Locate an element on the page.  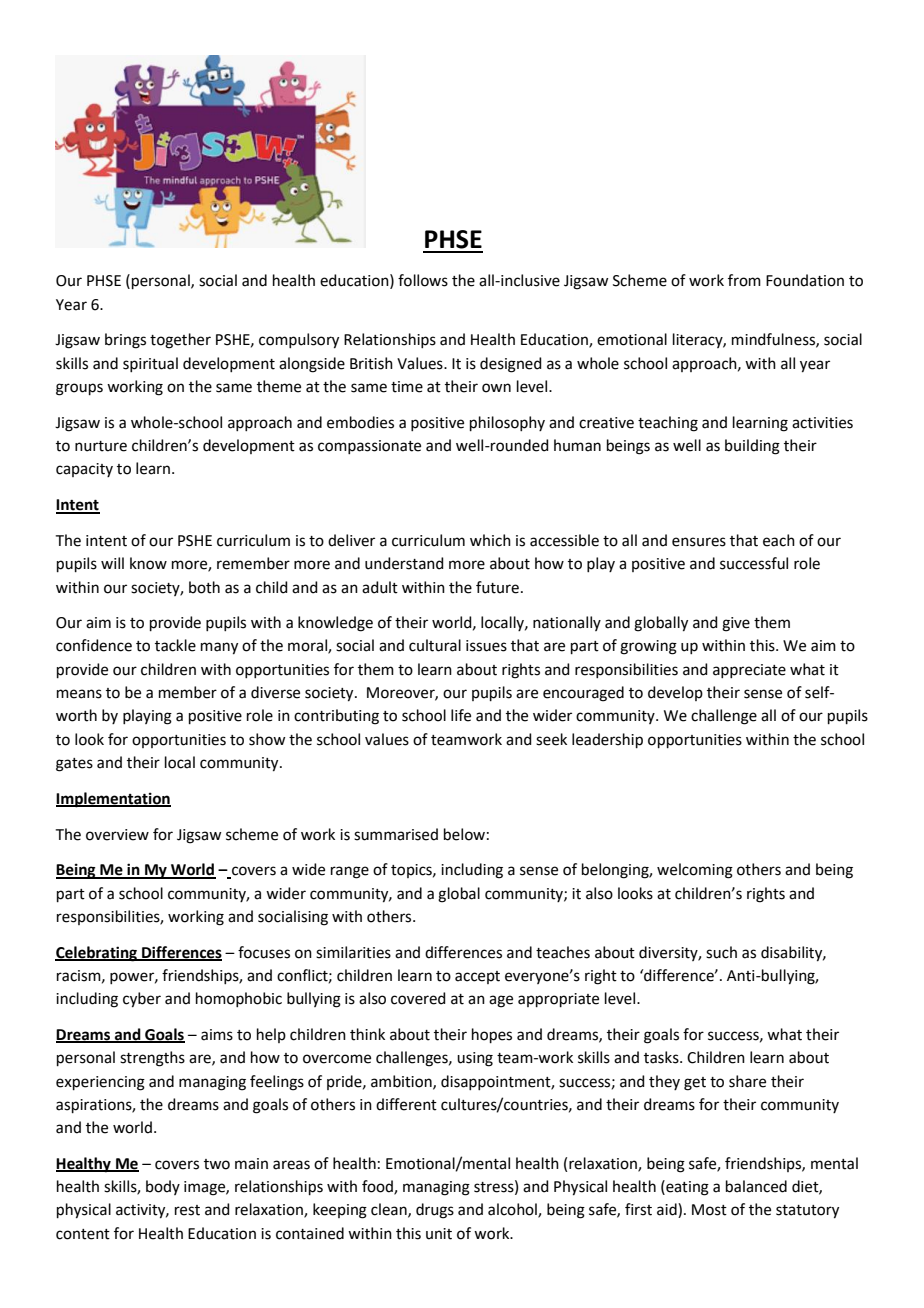
give is located at coordinates (736, 624).
